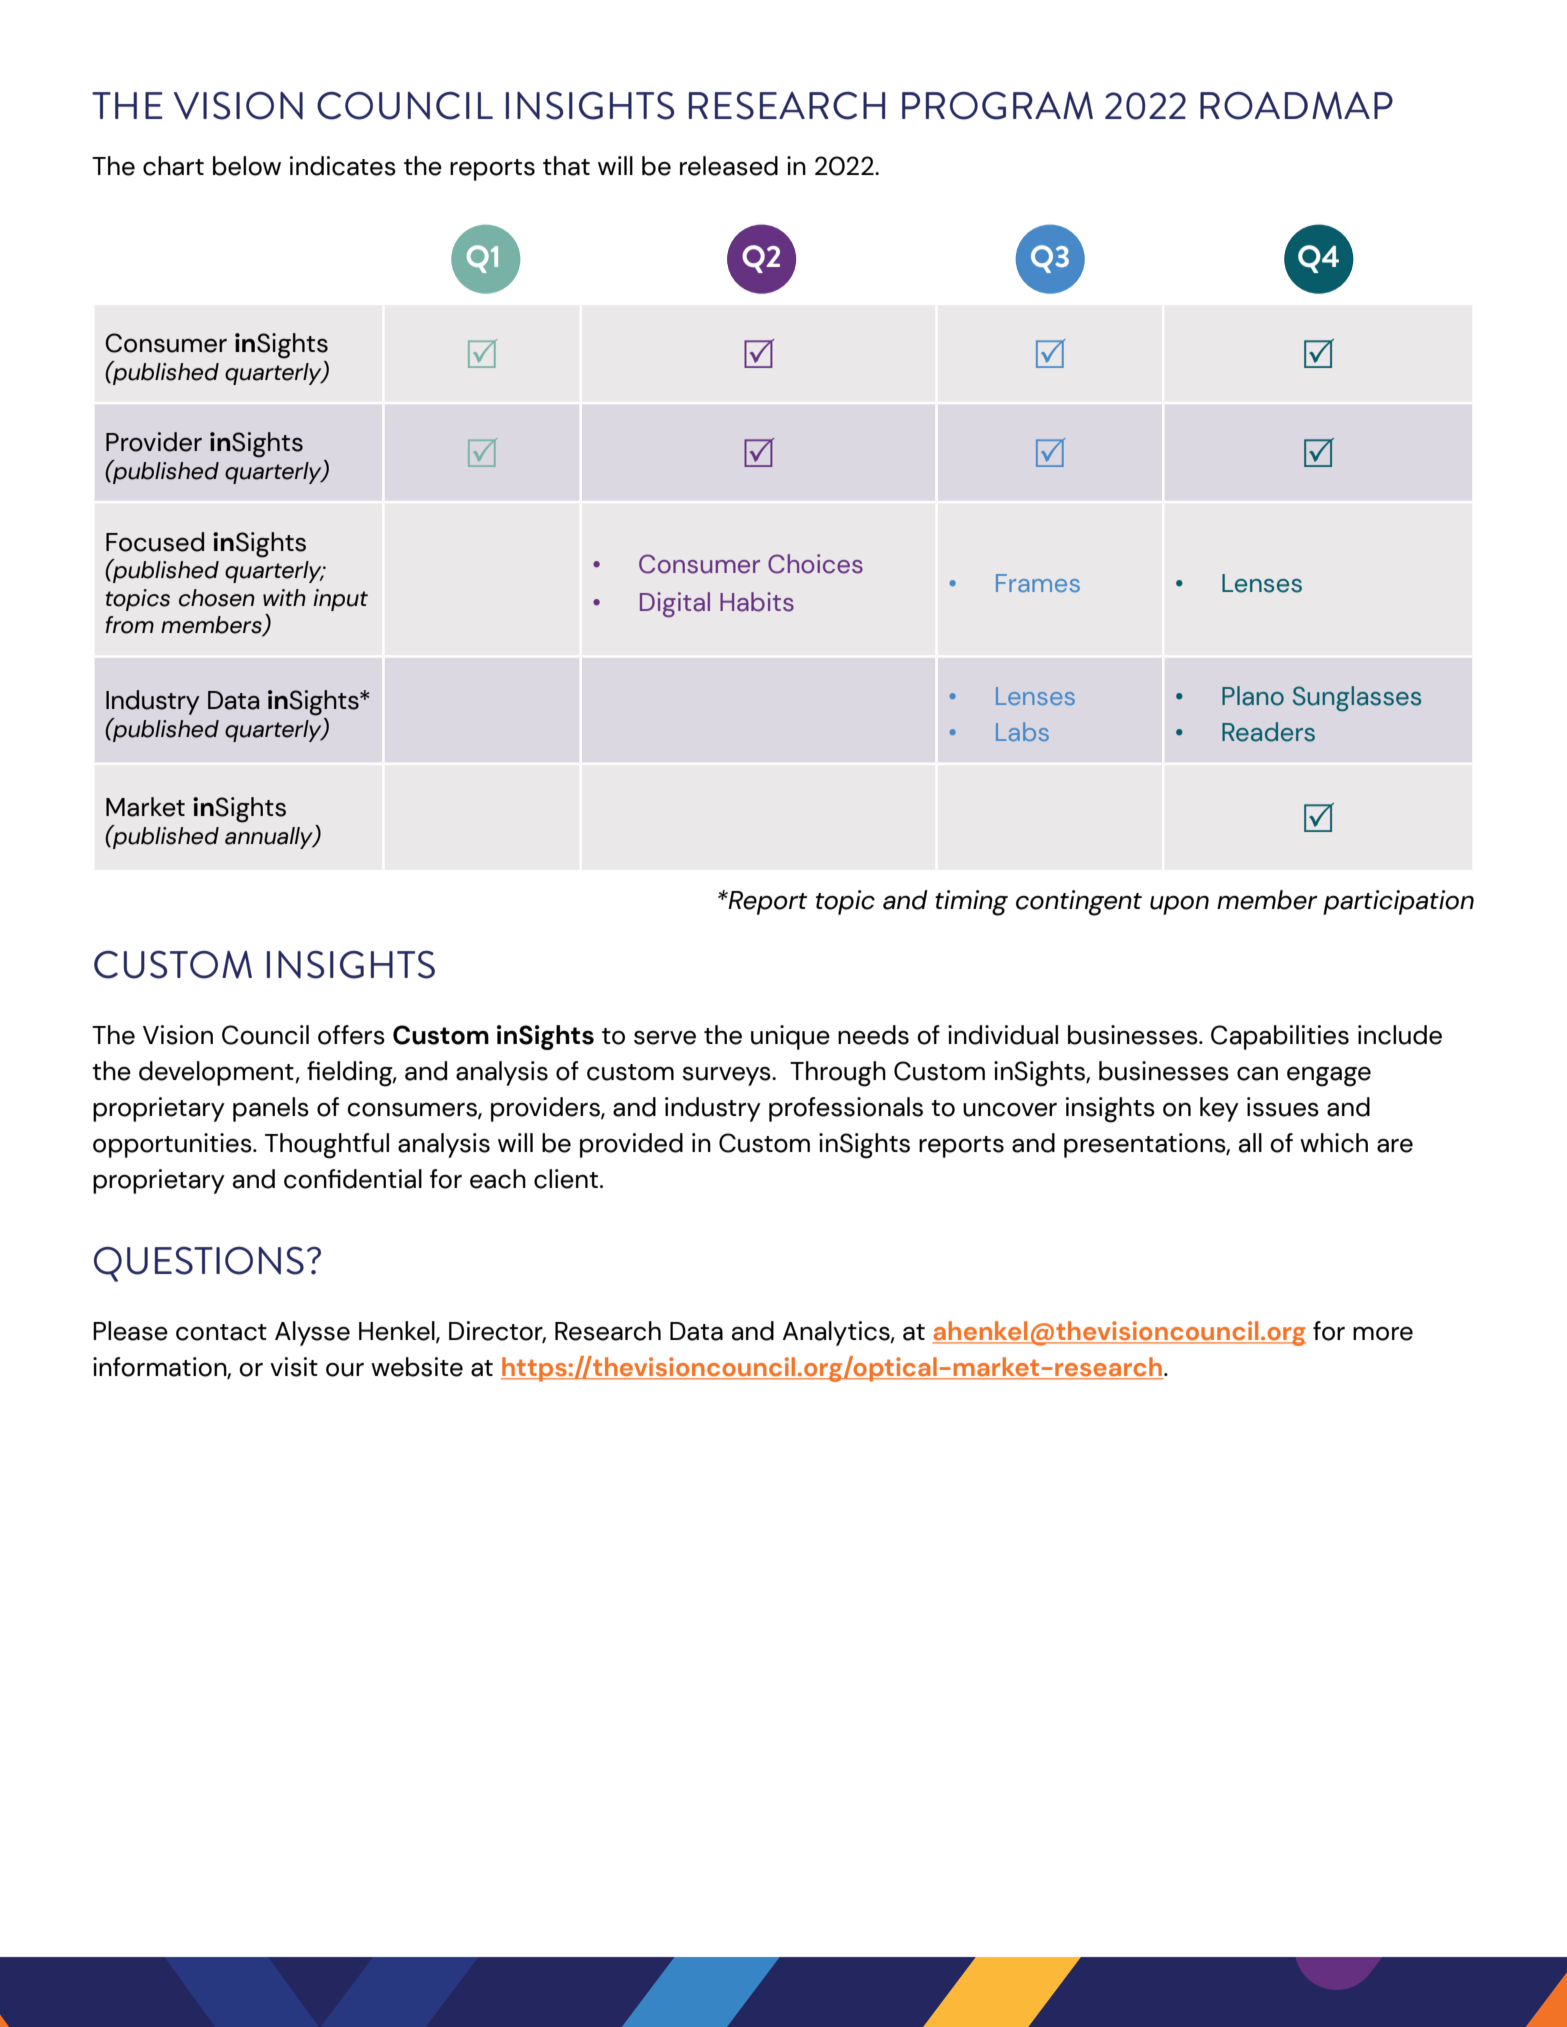 The height and width of the screenshot is (2027, 1567). I want to click on Focused, so click(155, 542).
